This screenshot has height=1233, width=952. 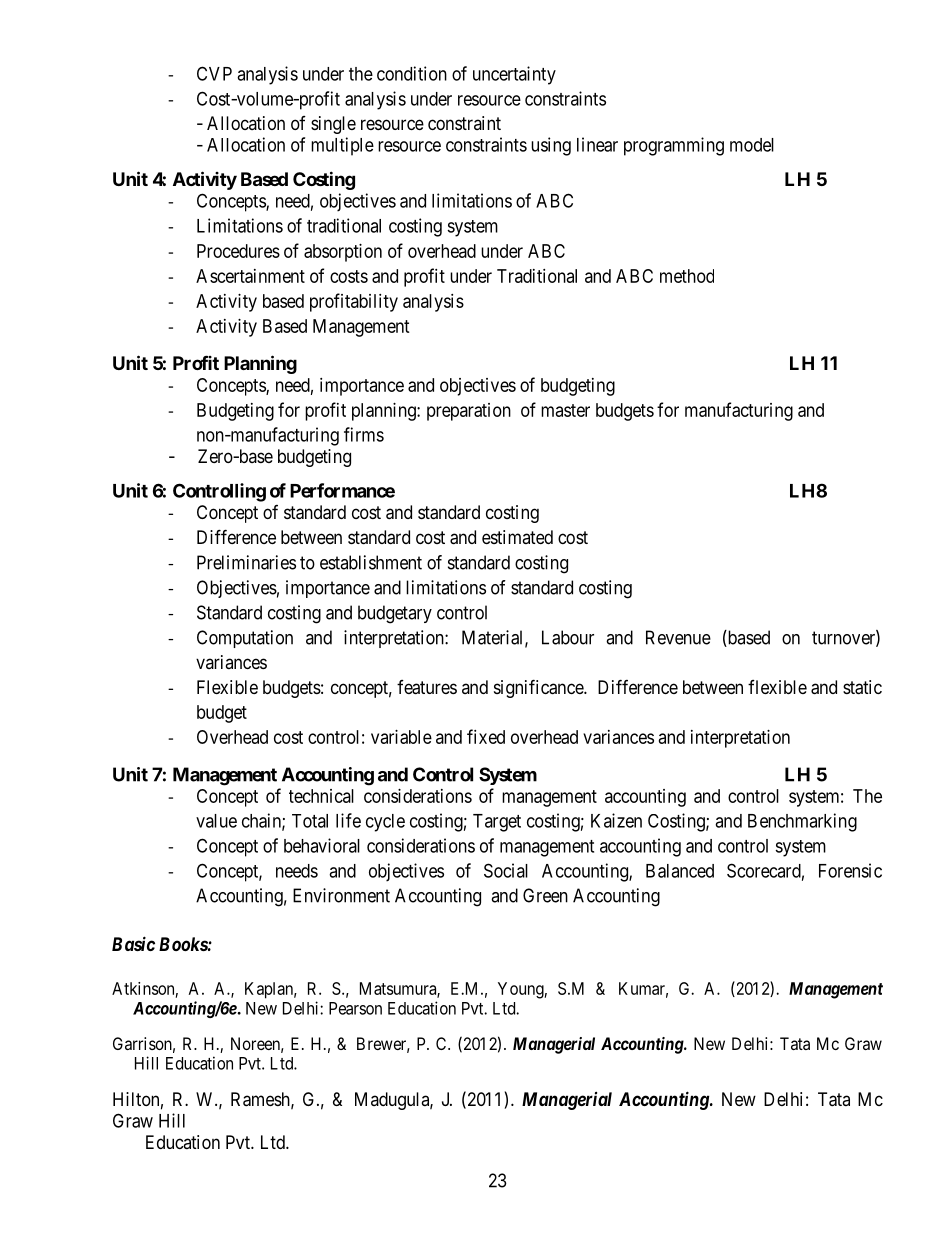 I want to click on CVP, so click(x=214, y=73).
